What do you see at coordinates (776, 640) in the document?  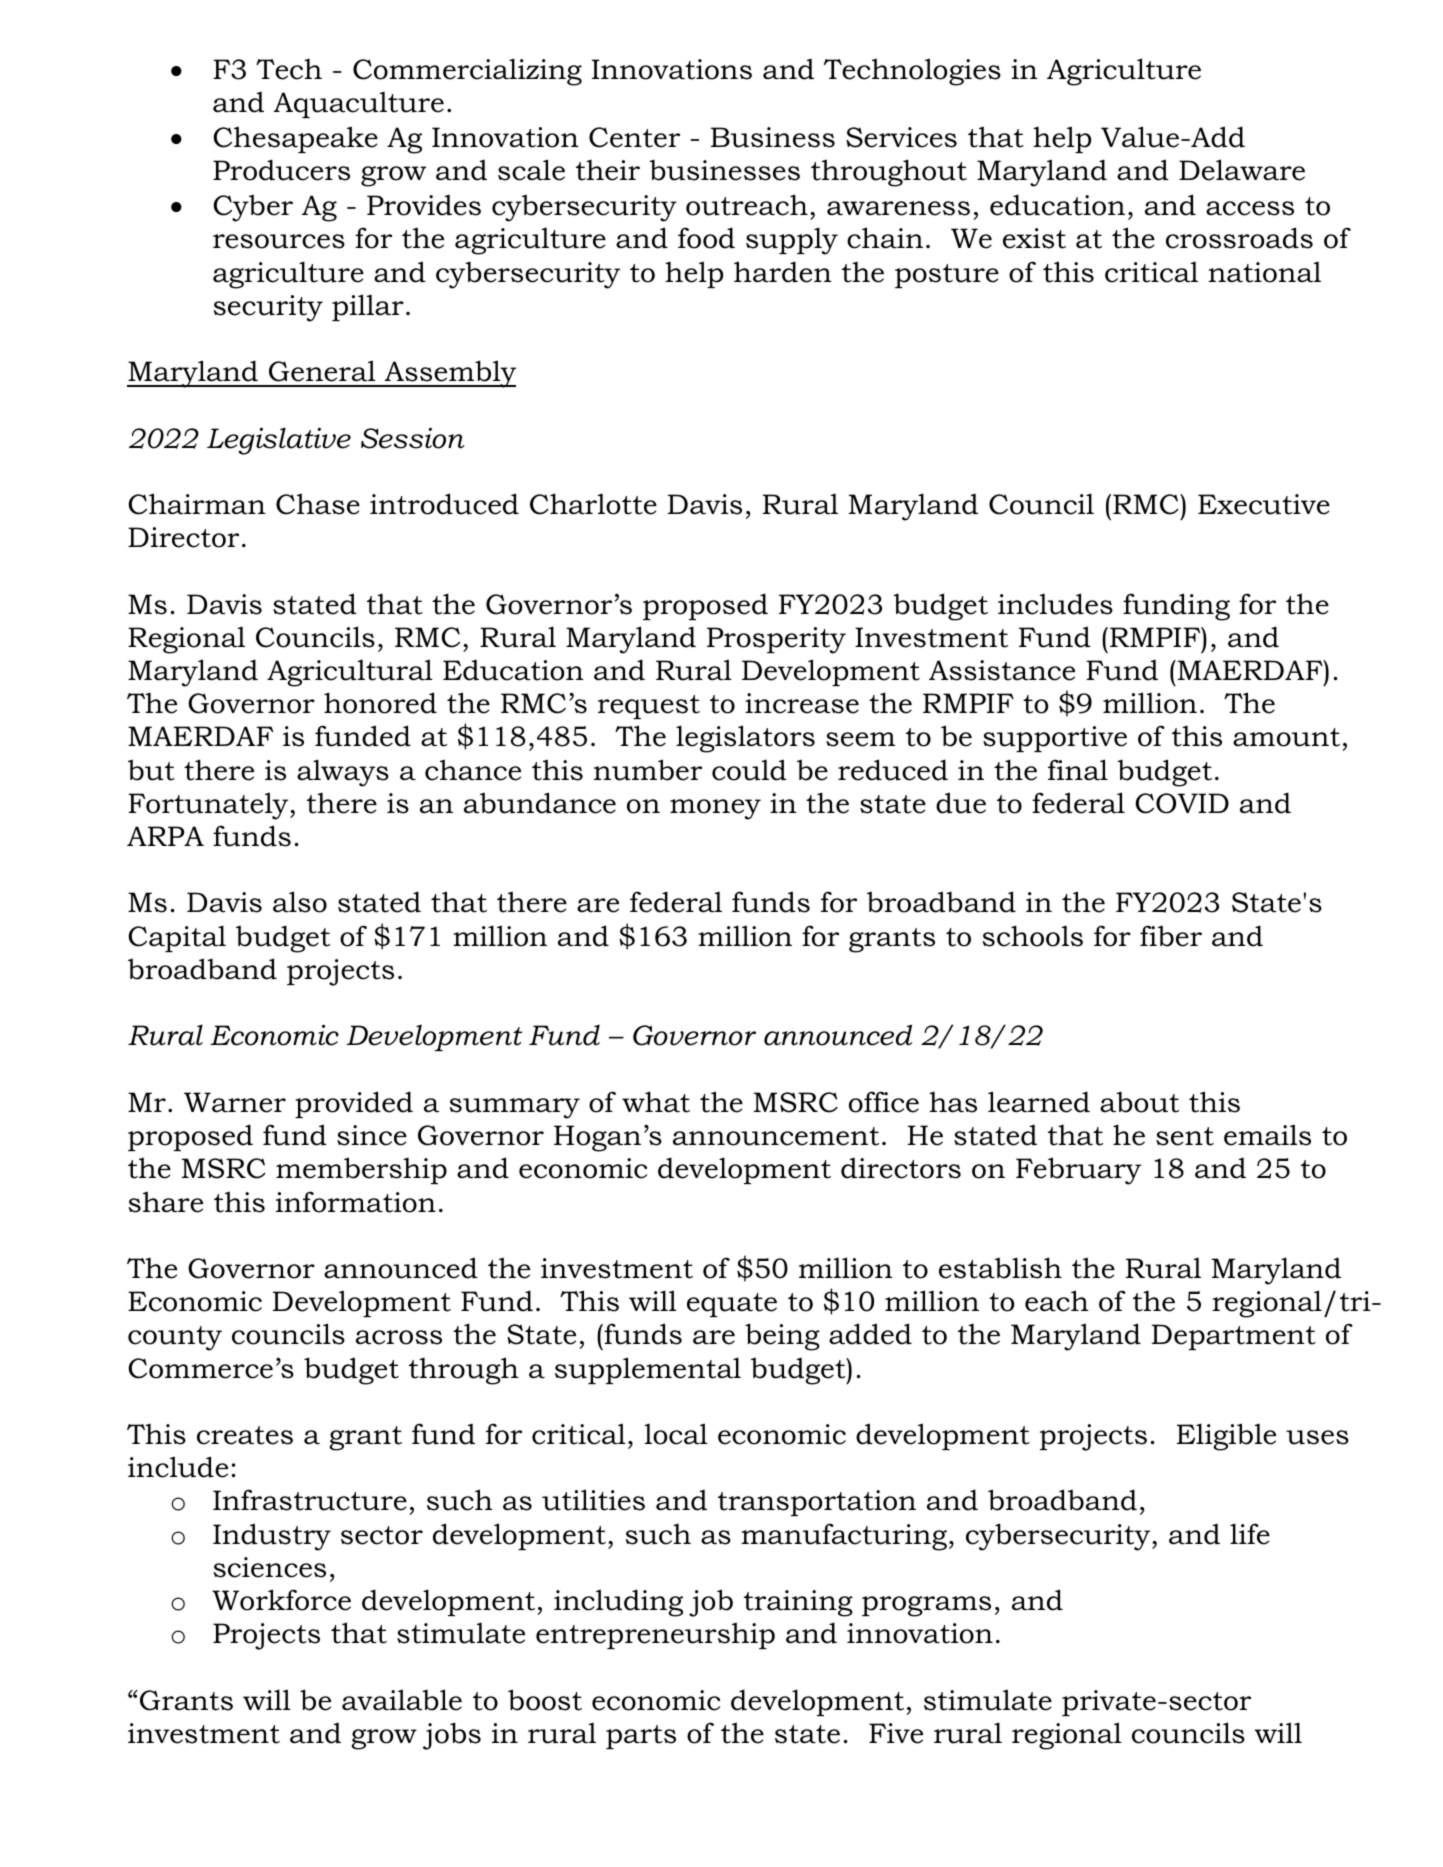 I see `Prosperity` at bounding box center [776, 640].
